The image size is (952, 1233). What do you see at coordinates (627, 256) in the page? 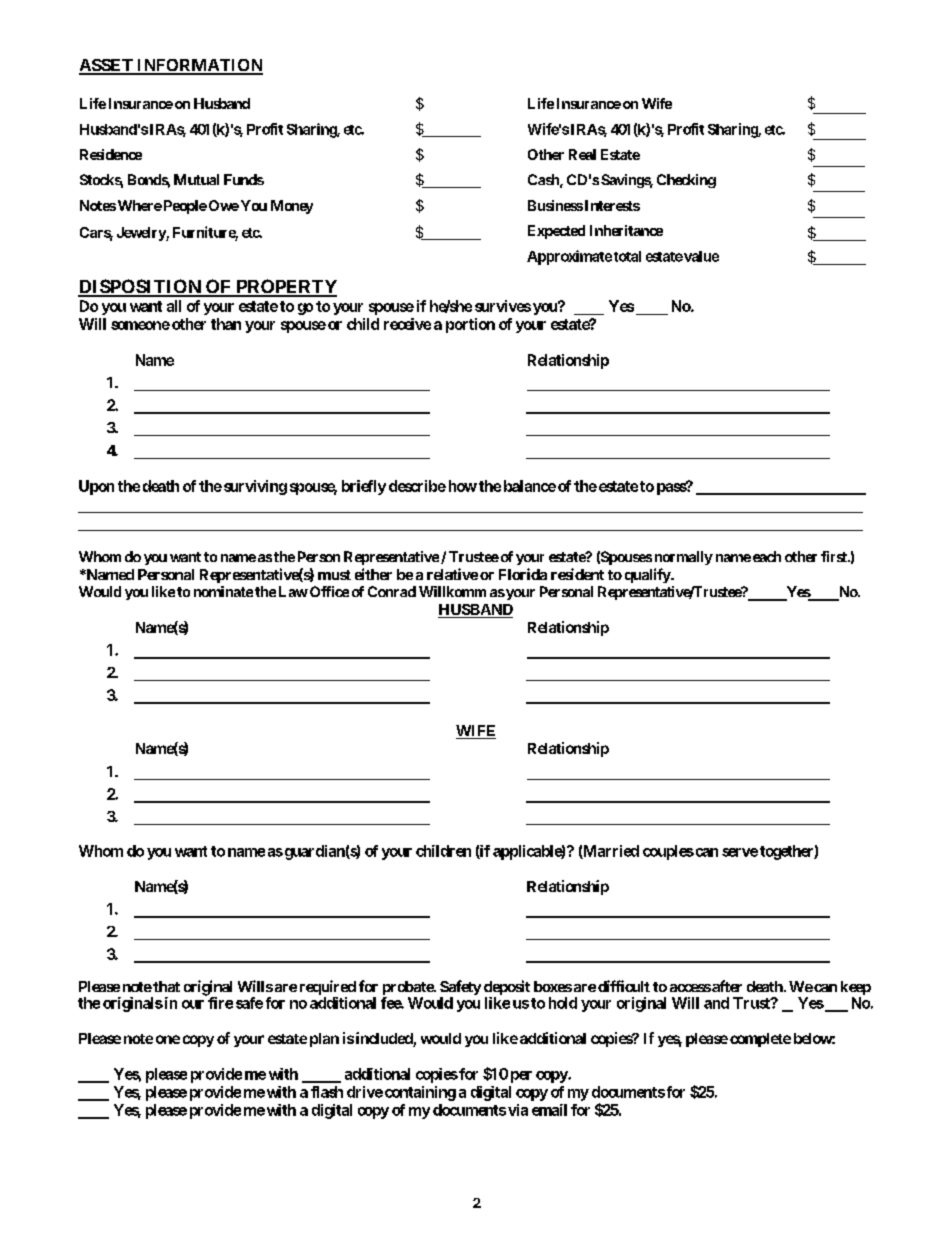
I see `total` at bounding box center [627, 256].
